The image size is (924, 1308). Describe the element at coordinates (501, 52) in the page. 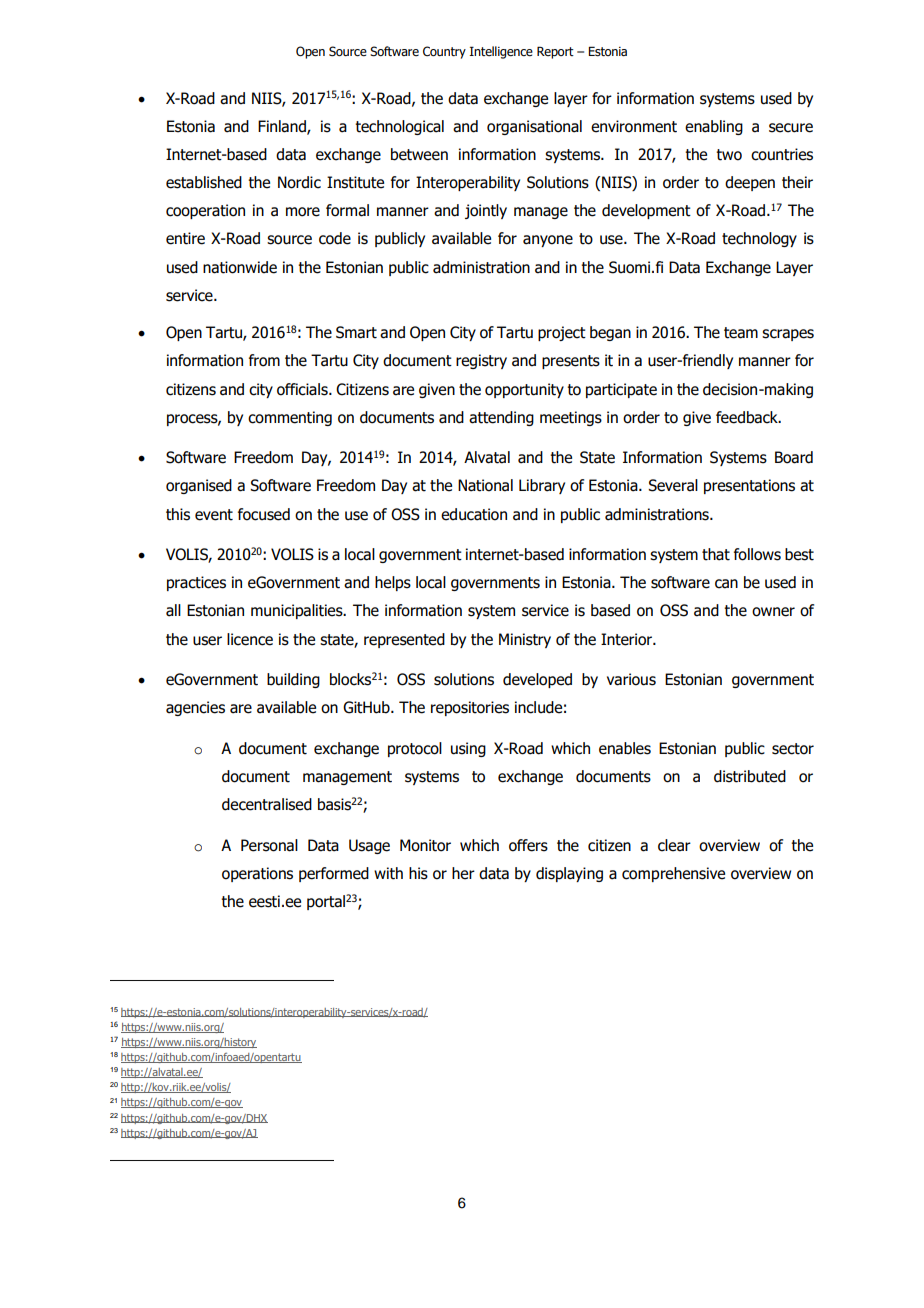

I see `Intelligence` at that location.
